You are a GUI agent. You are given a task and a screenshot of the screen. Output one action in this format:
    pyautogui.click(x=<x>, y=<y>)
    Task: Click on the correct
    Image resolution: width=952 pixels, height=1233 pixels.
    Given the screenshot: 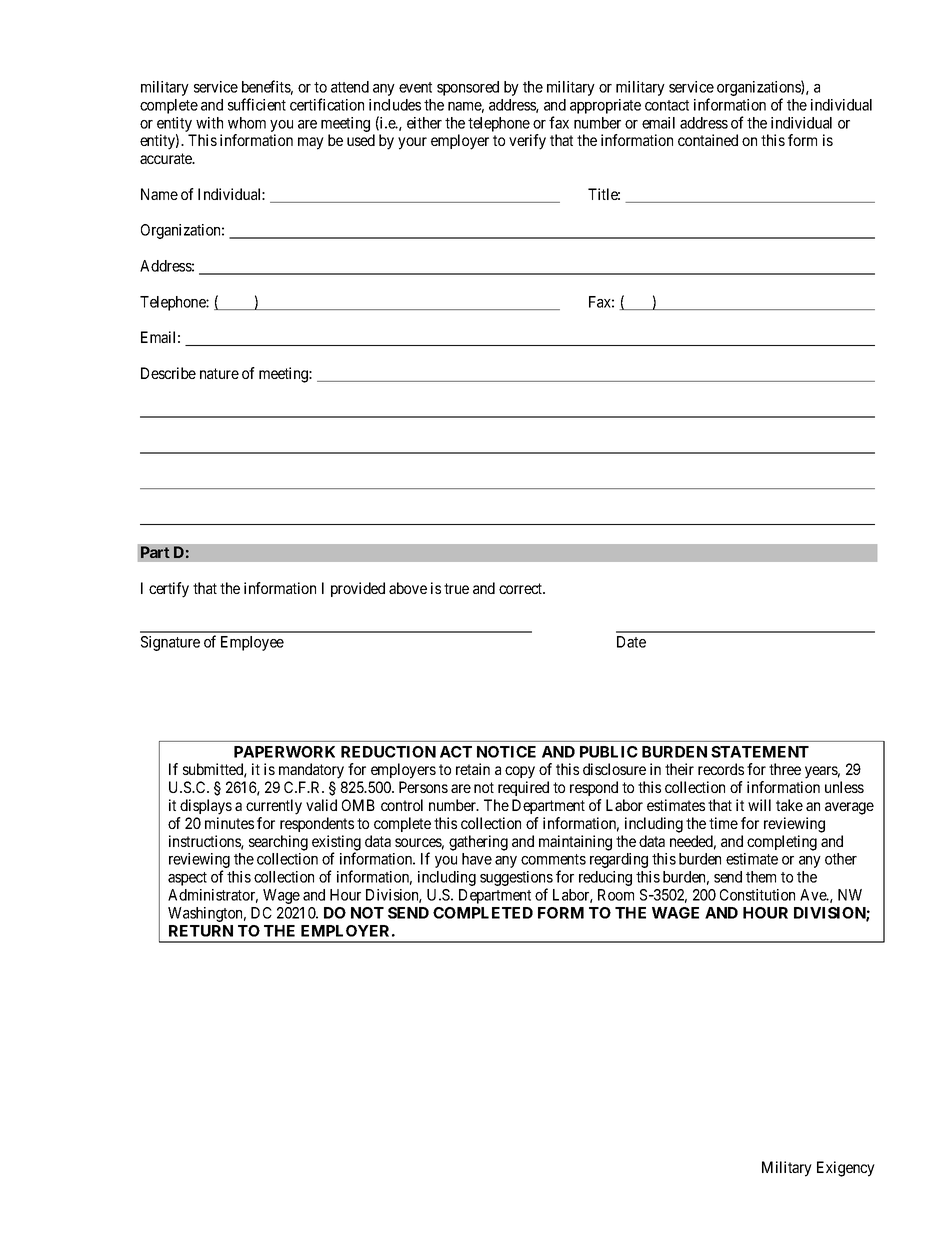 What is the action you would take?
    pyautogui.click(x=522, y=588)
